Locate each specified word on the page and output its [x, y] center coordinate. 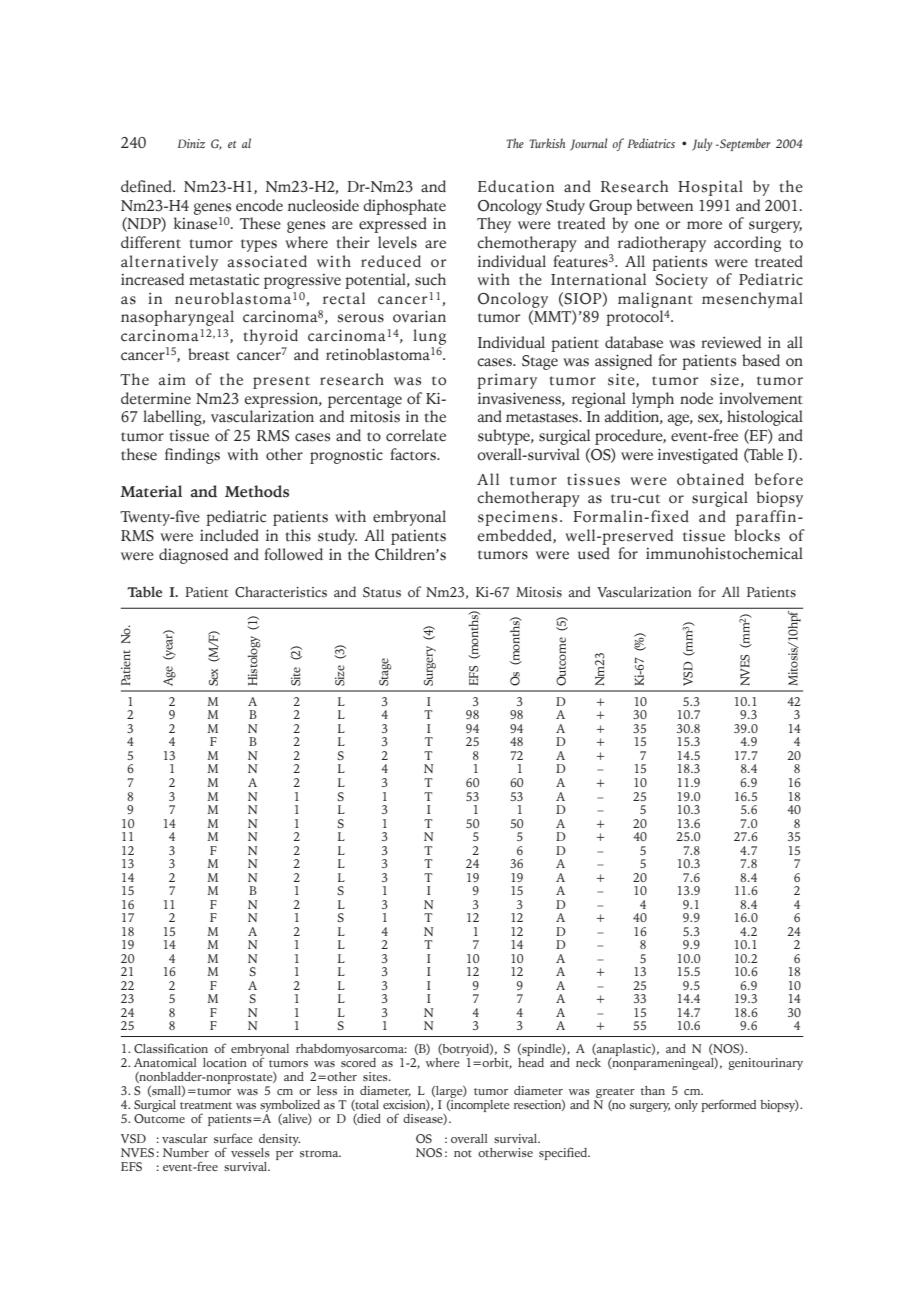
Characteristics [281, 592]
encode [259, 205]
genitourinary [765, 1064]
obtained [710, 479]
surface [233, 1138]
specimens [517, 518]
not [463, 1153]
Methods [257, 491]
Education [516, 186]
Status [382, 592]
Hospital [710, 188]
